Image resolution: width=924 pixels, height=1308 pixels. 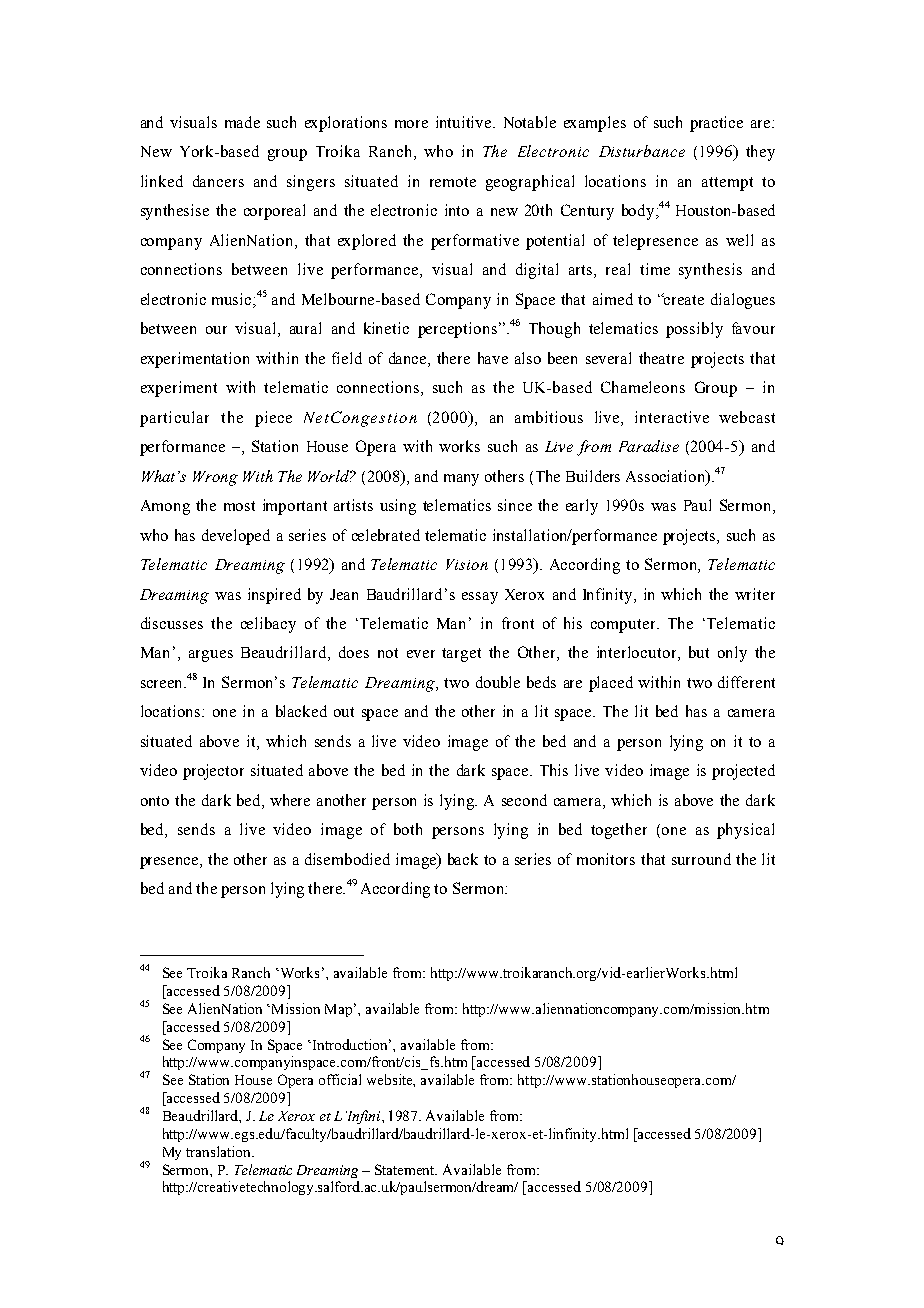 What do you see at coordinates (701, 859) in the screenshot?
I see `surround` at bounding box center [701, 859].
